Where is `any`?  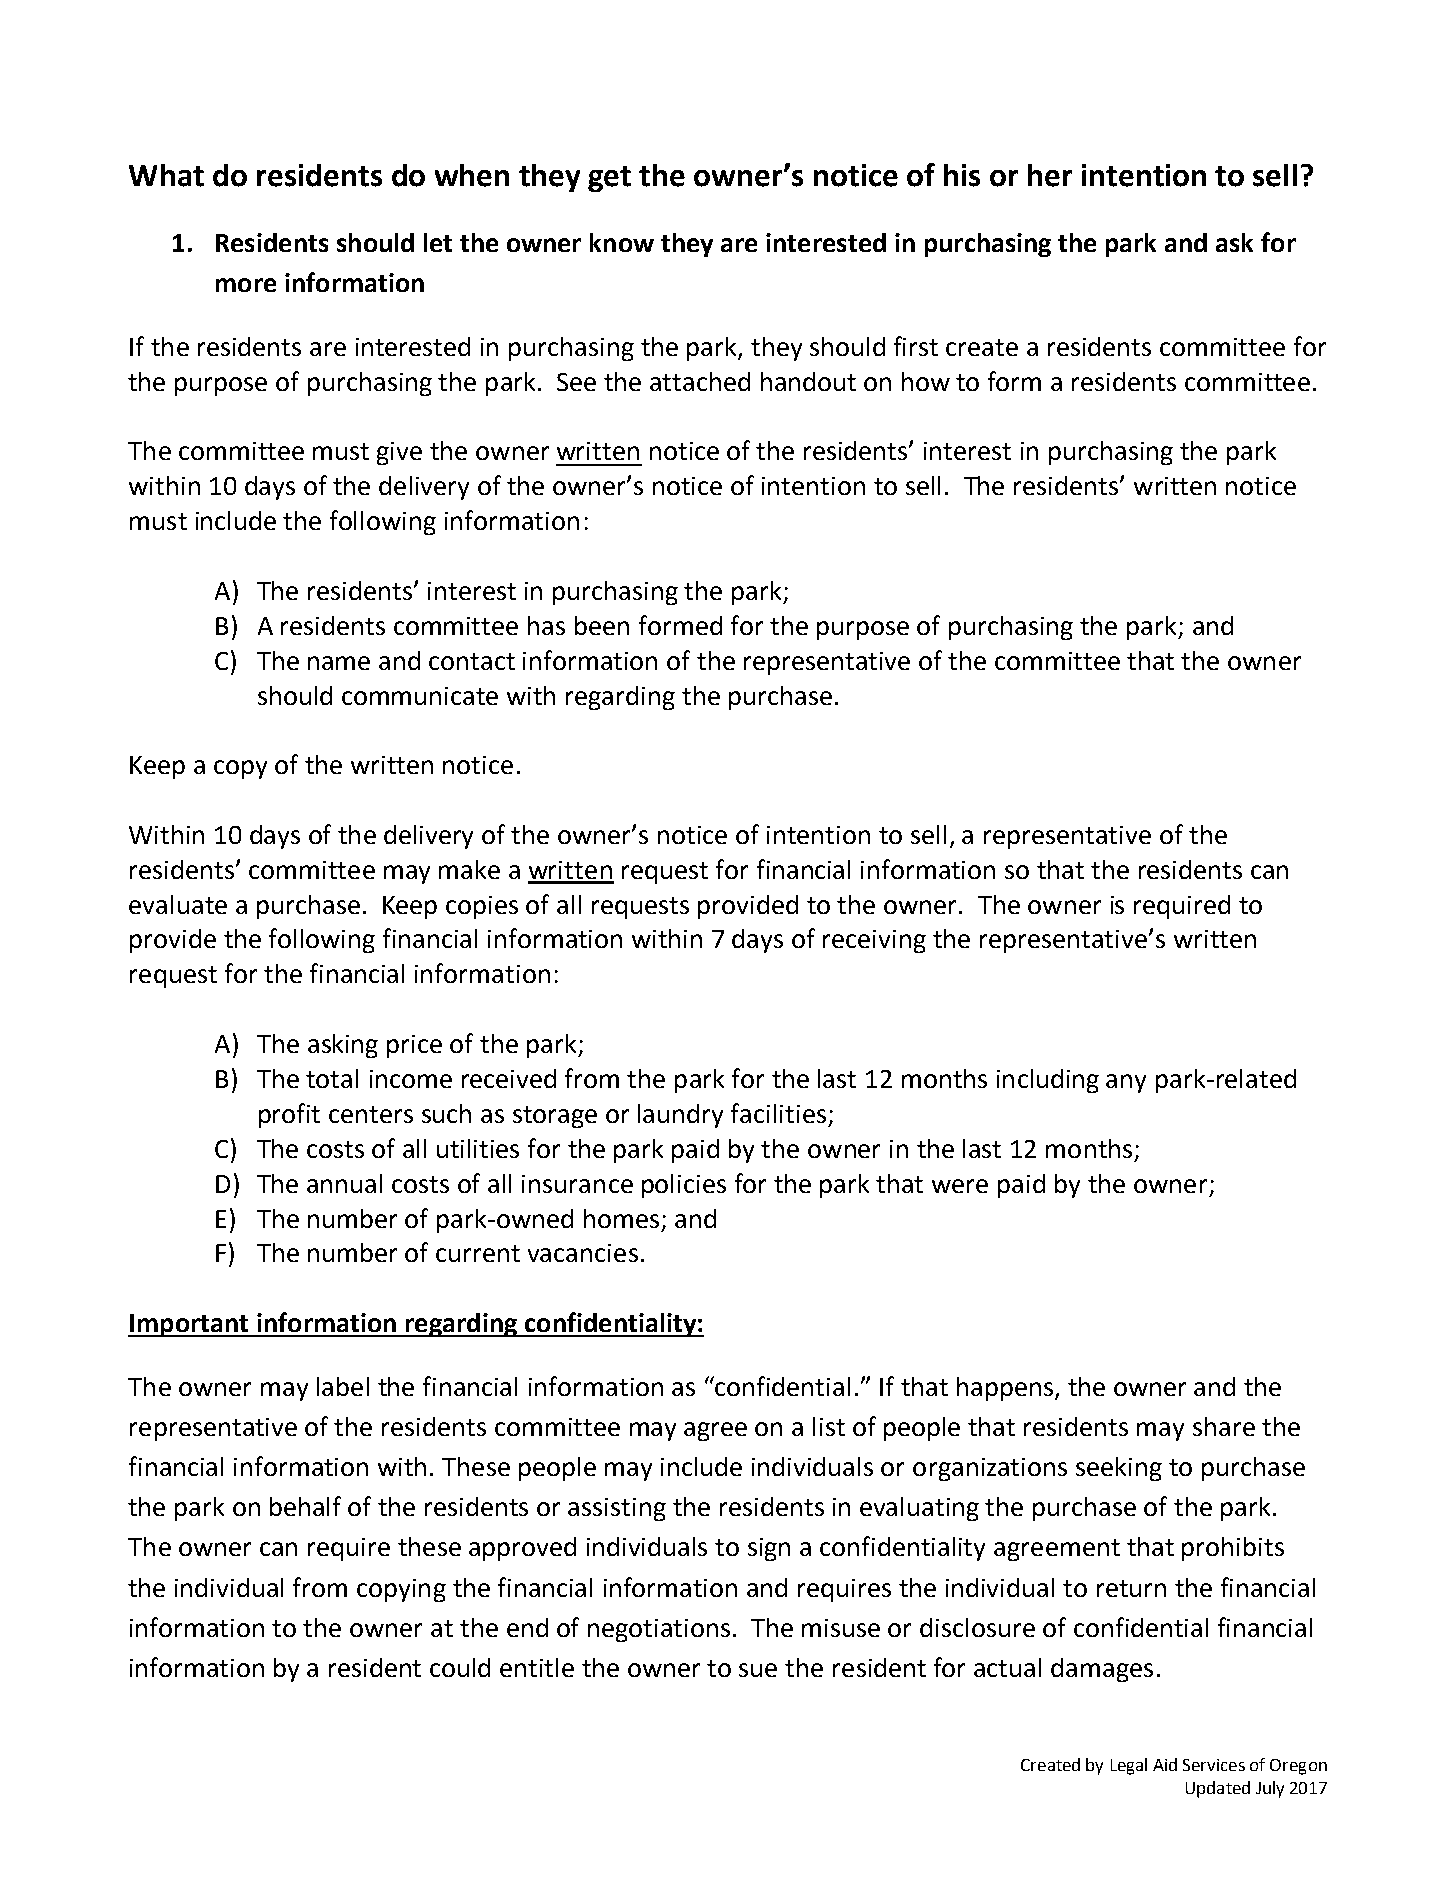
any is located at coordinates (1126, 1083).
